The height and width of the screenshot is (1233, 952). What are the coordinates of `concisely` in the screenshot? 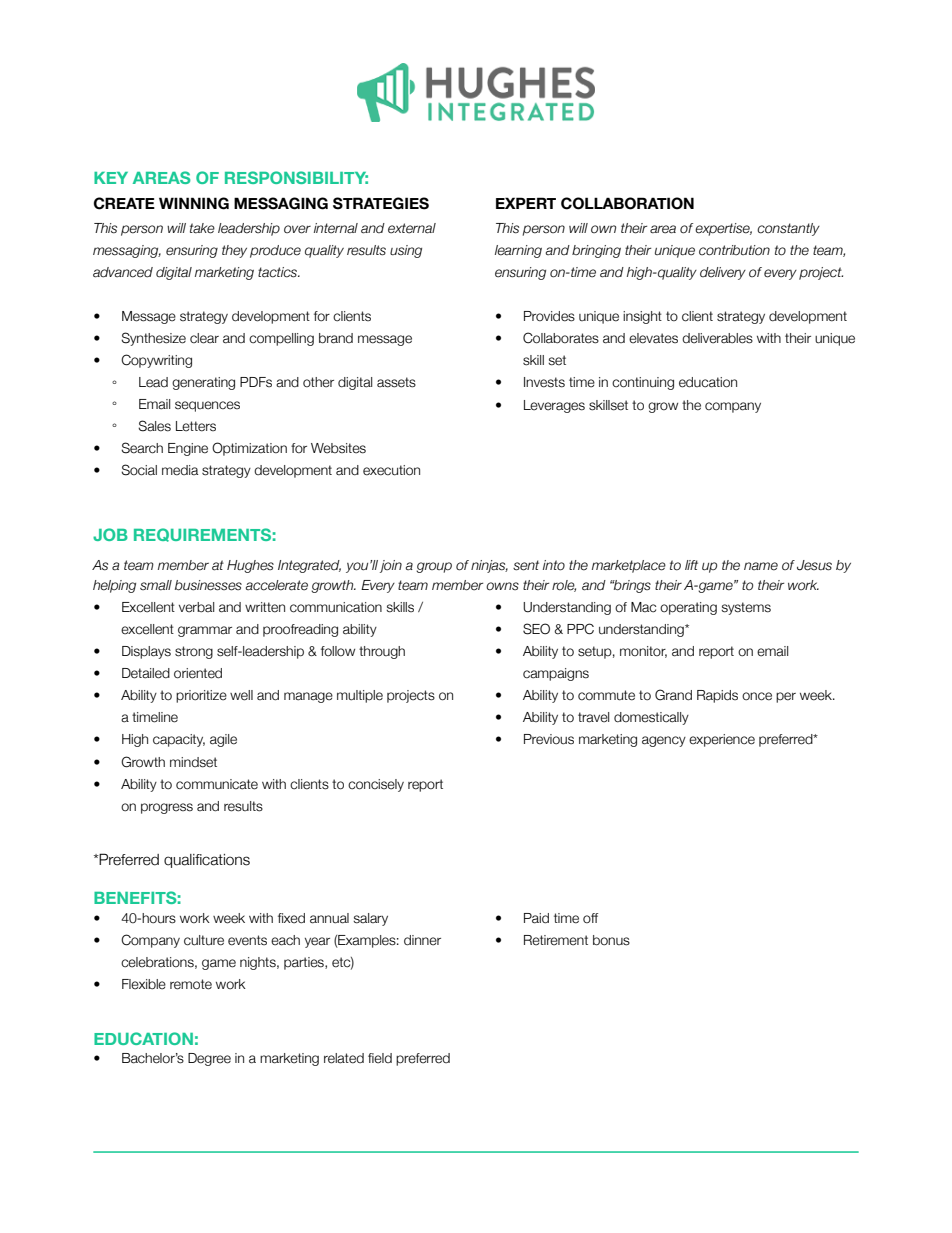 It's located at (376, 785).
